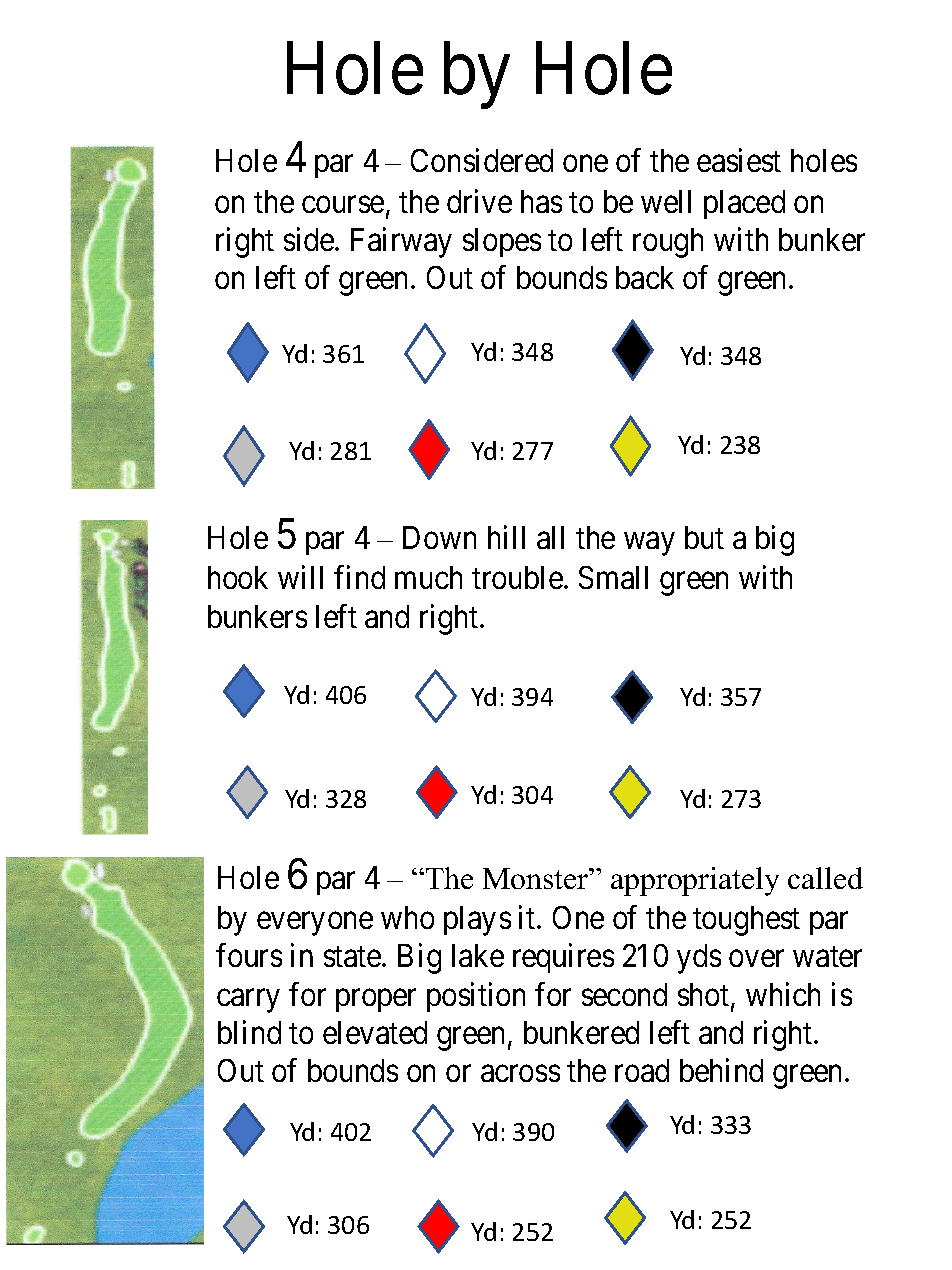 This page has height=1270, width=952. I want to click on Down, so click(439, 537).
